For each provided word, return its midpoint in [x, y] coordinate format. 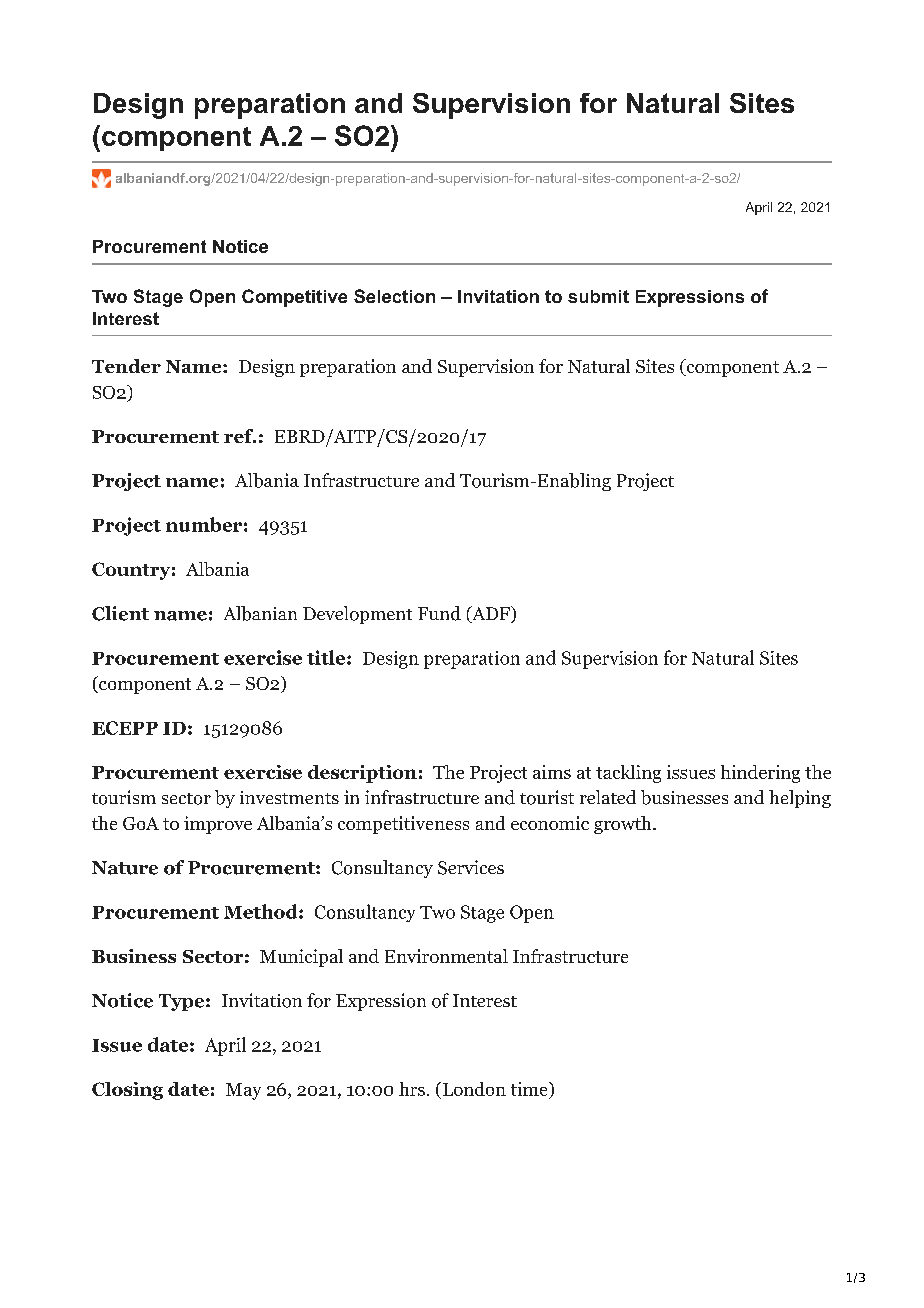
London [473, 1090]
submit [598, 296]
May [243, 1091]
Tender [126, 366]
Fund [439, 613]
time [530, 1089]
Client [120, 613]
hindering [760, 774]
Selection [394, 296]
